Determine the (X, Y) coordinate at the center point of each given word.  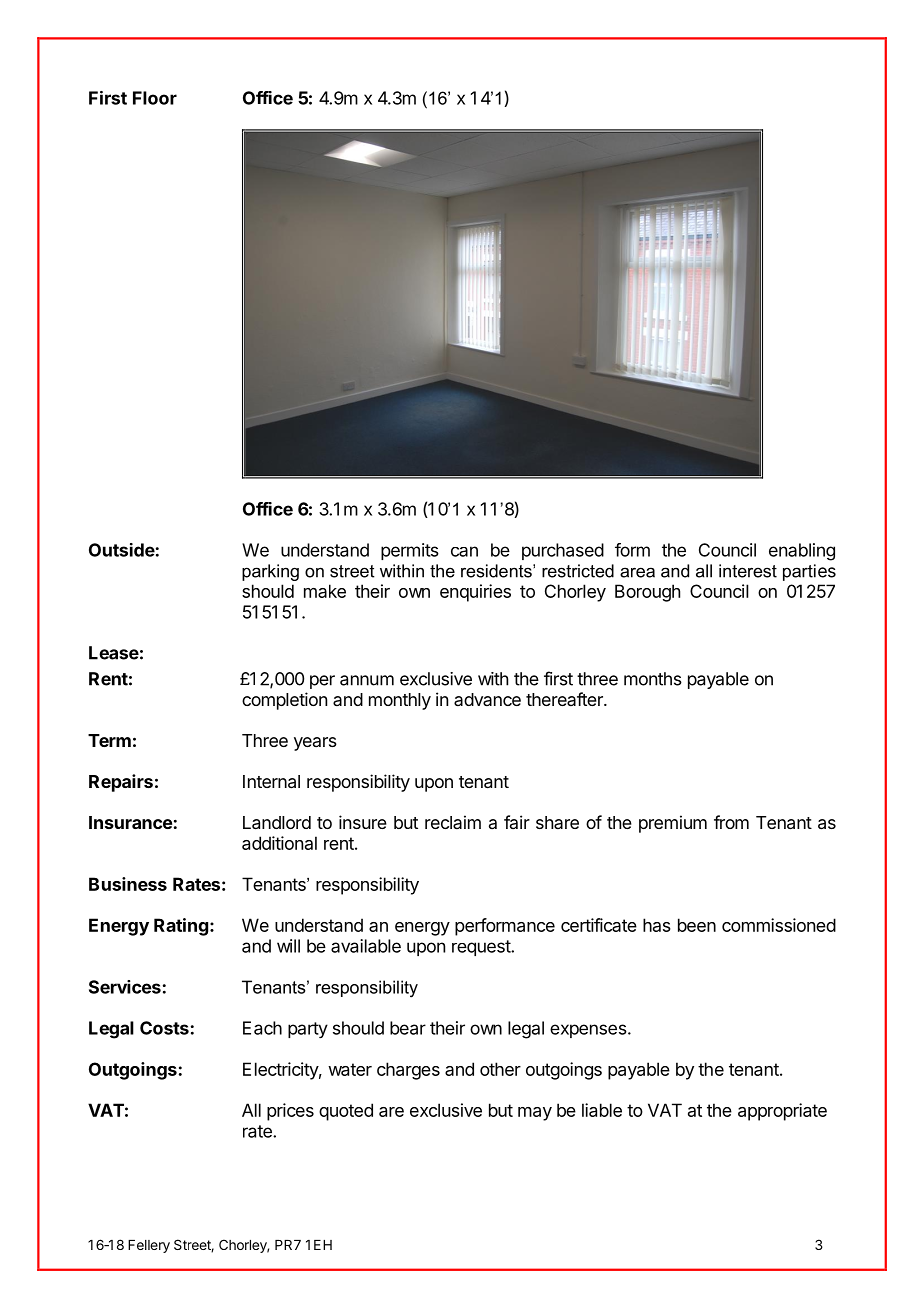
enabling (802, 552)
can (464, 551)
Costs (164, 1028)
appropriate (782, 1112)
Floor (155, 98)
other (500, 1069)
